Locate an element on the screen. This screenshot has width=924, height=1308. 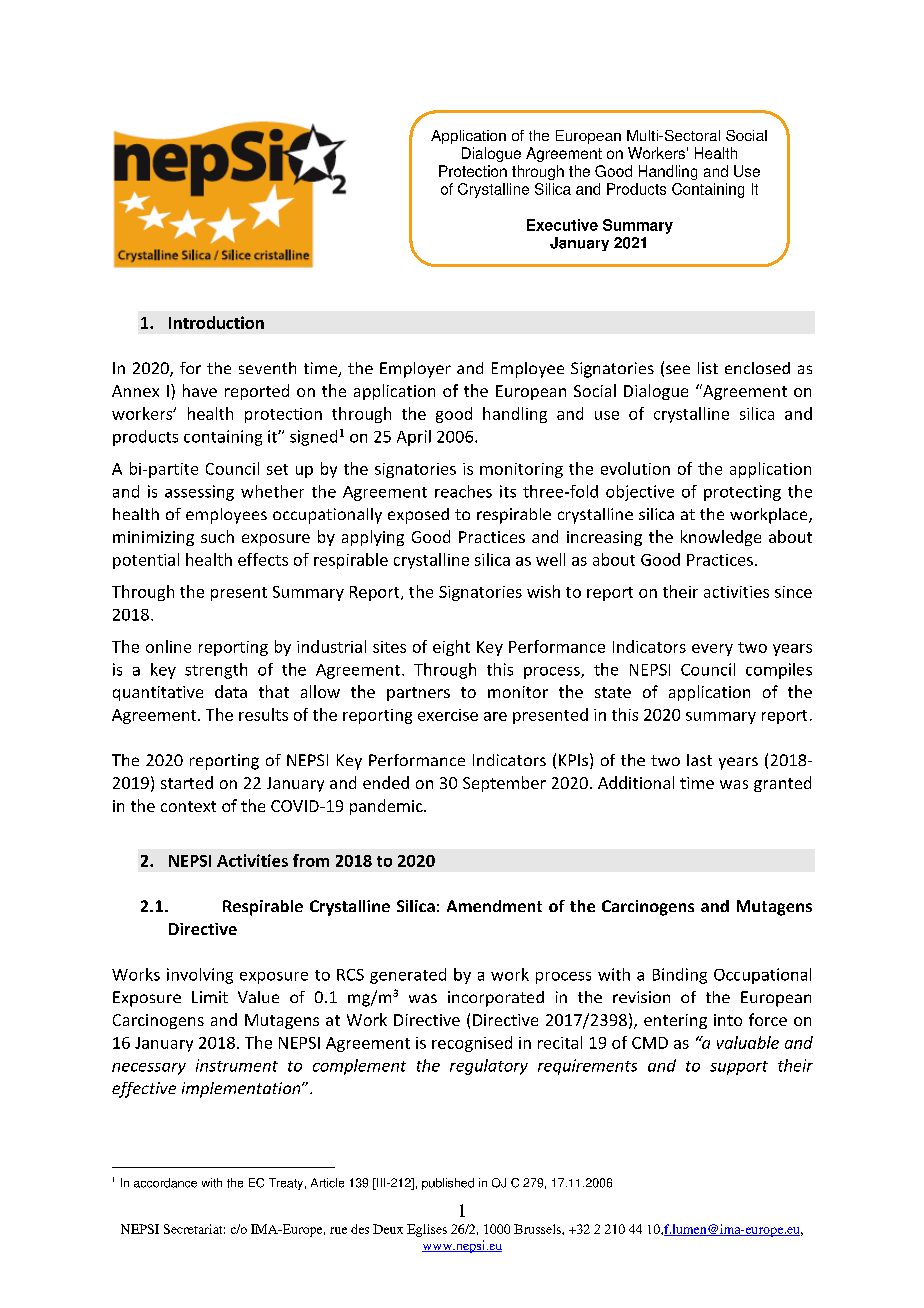
into is located at coordinates (728, 1020).
